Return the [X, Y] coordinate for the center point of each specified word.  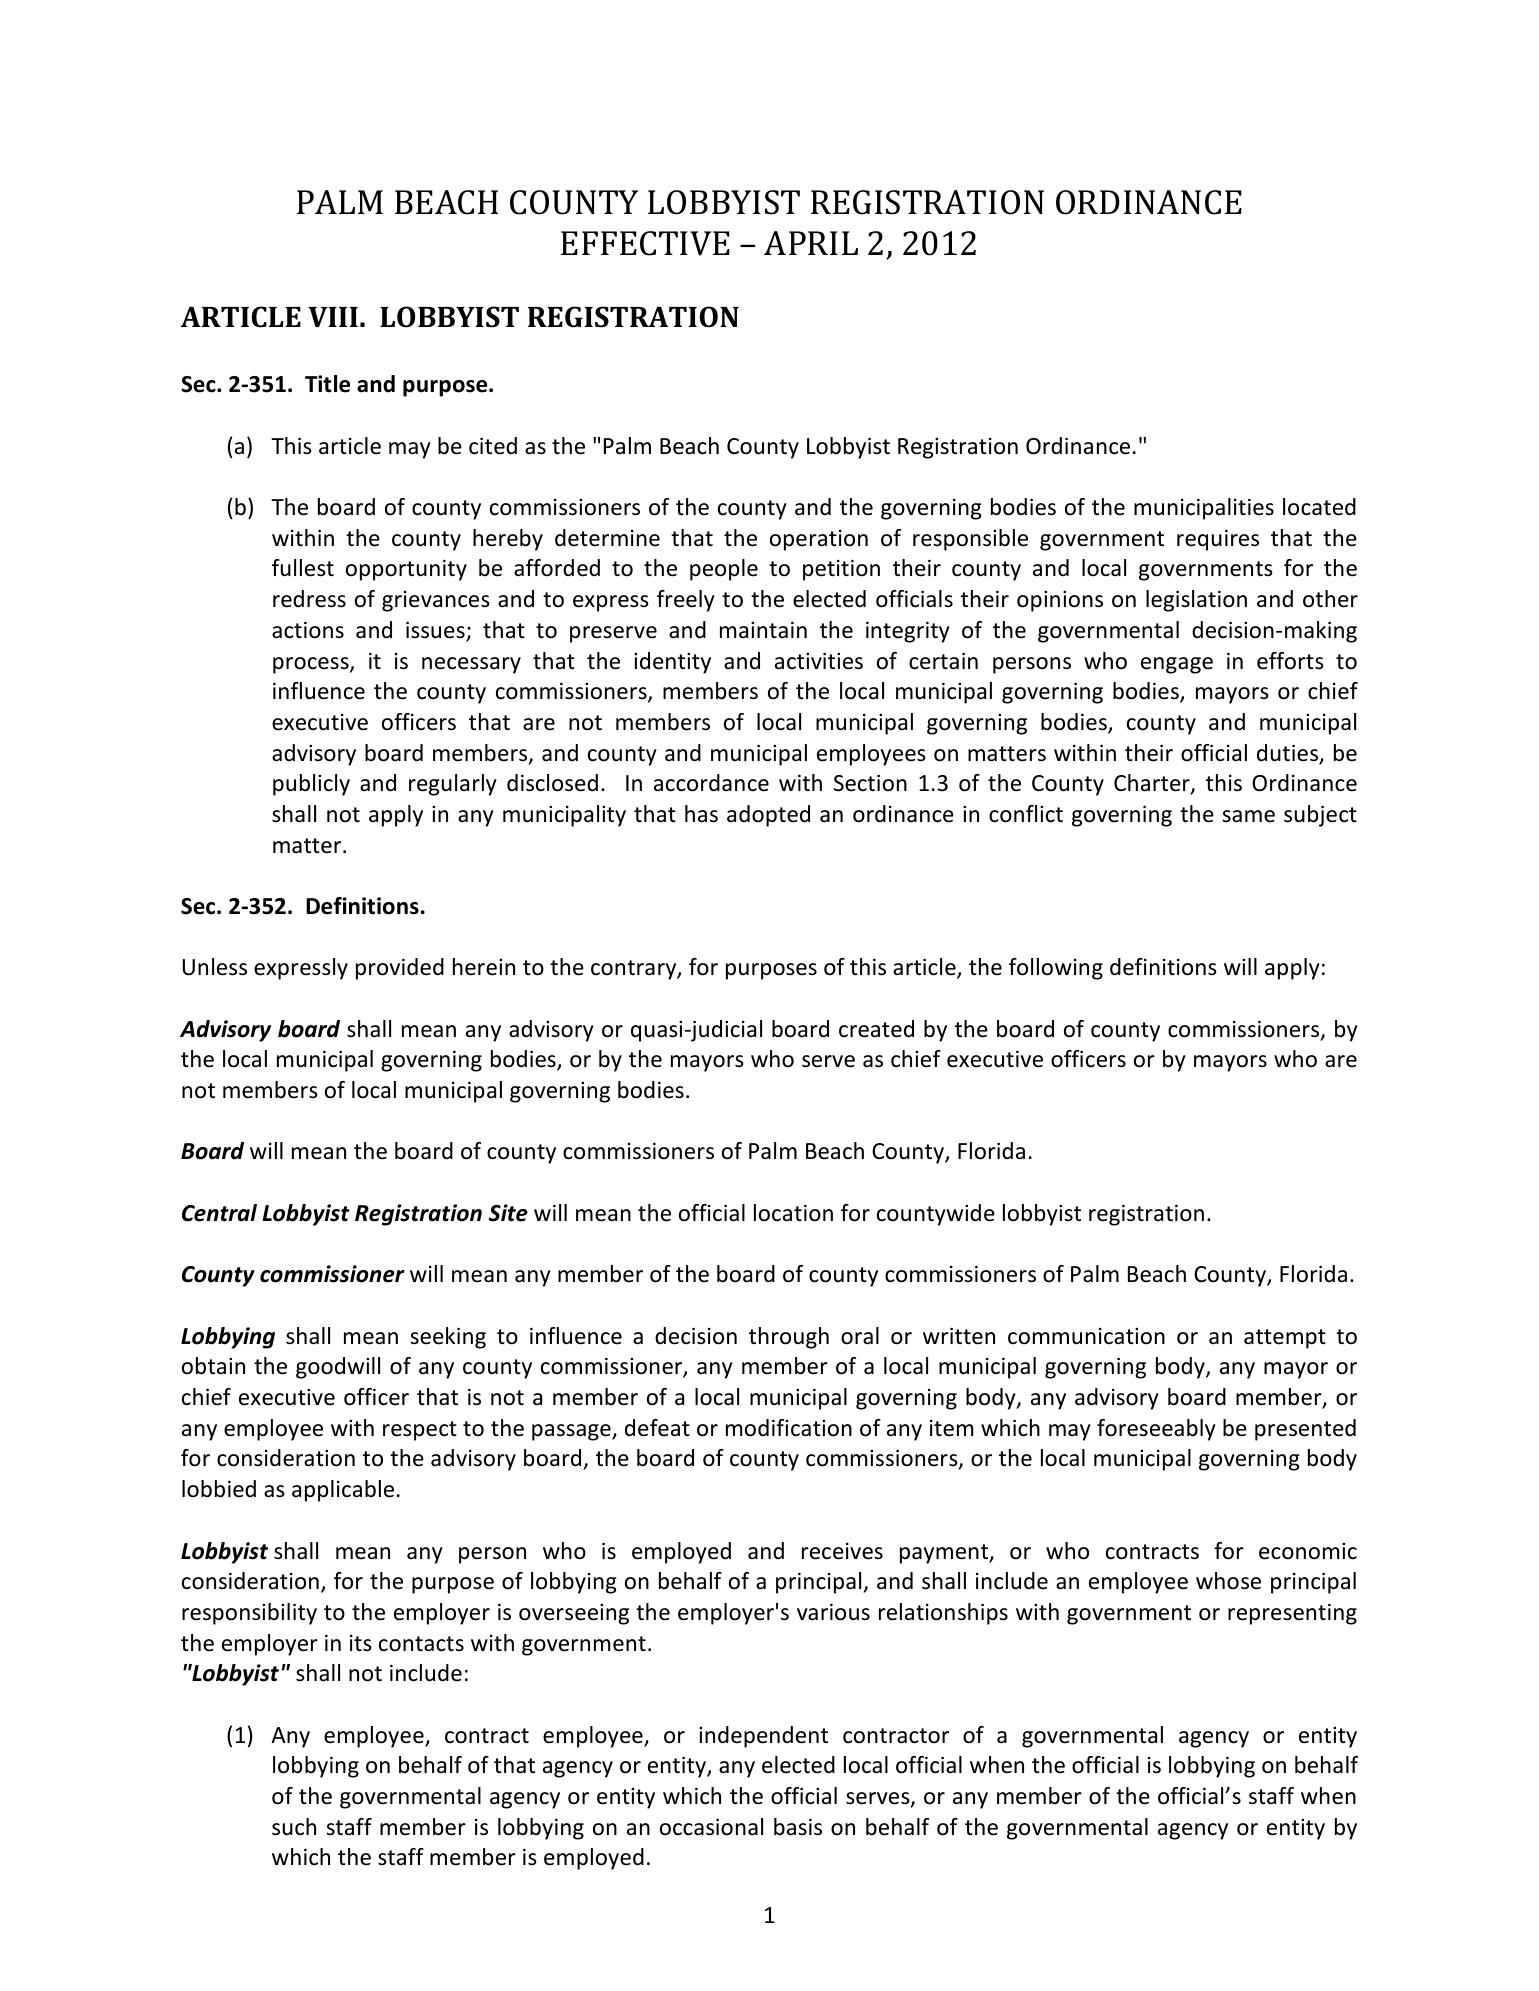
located [1319, 507]
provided [400, 969]
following [1056, 969]
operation [819, 540]
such [294, 1827]
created [876, 1029]
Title [327, 384]
